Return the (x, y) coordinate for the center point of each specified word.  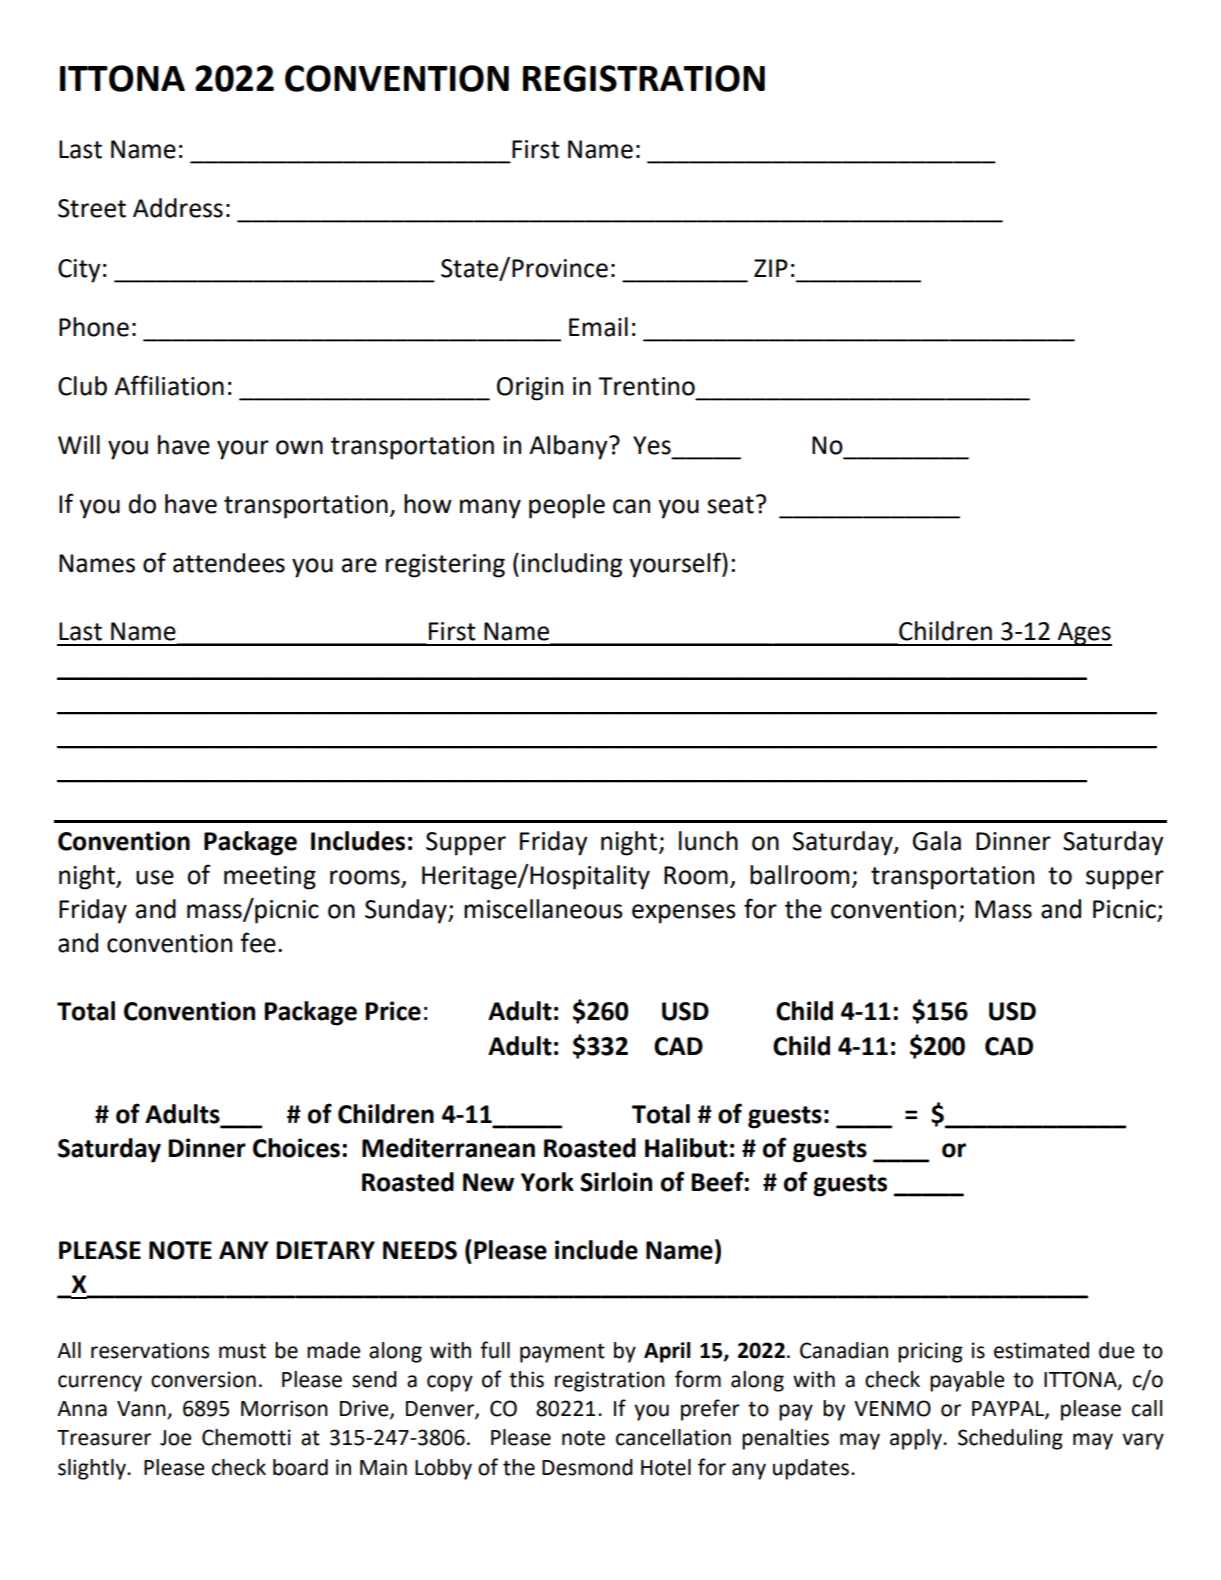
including (571, 565)
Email (598, 327)
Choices (296, 1148)
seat (730, 505)
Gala (936, 841)
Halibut (686, 1148)
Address (178, 208)
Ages (1083, 634)
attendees (229, 563)
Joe (176, 1438)
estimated (1041, 1350)
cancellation (673, 1437)
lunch (708, 841)
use (155, 877)
